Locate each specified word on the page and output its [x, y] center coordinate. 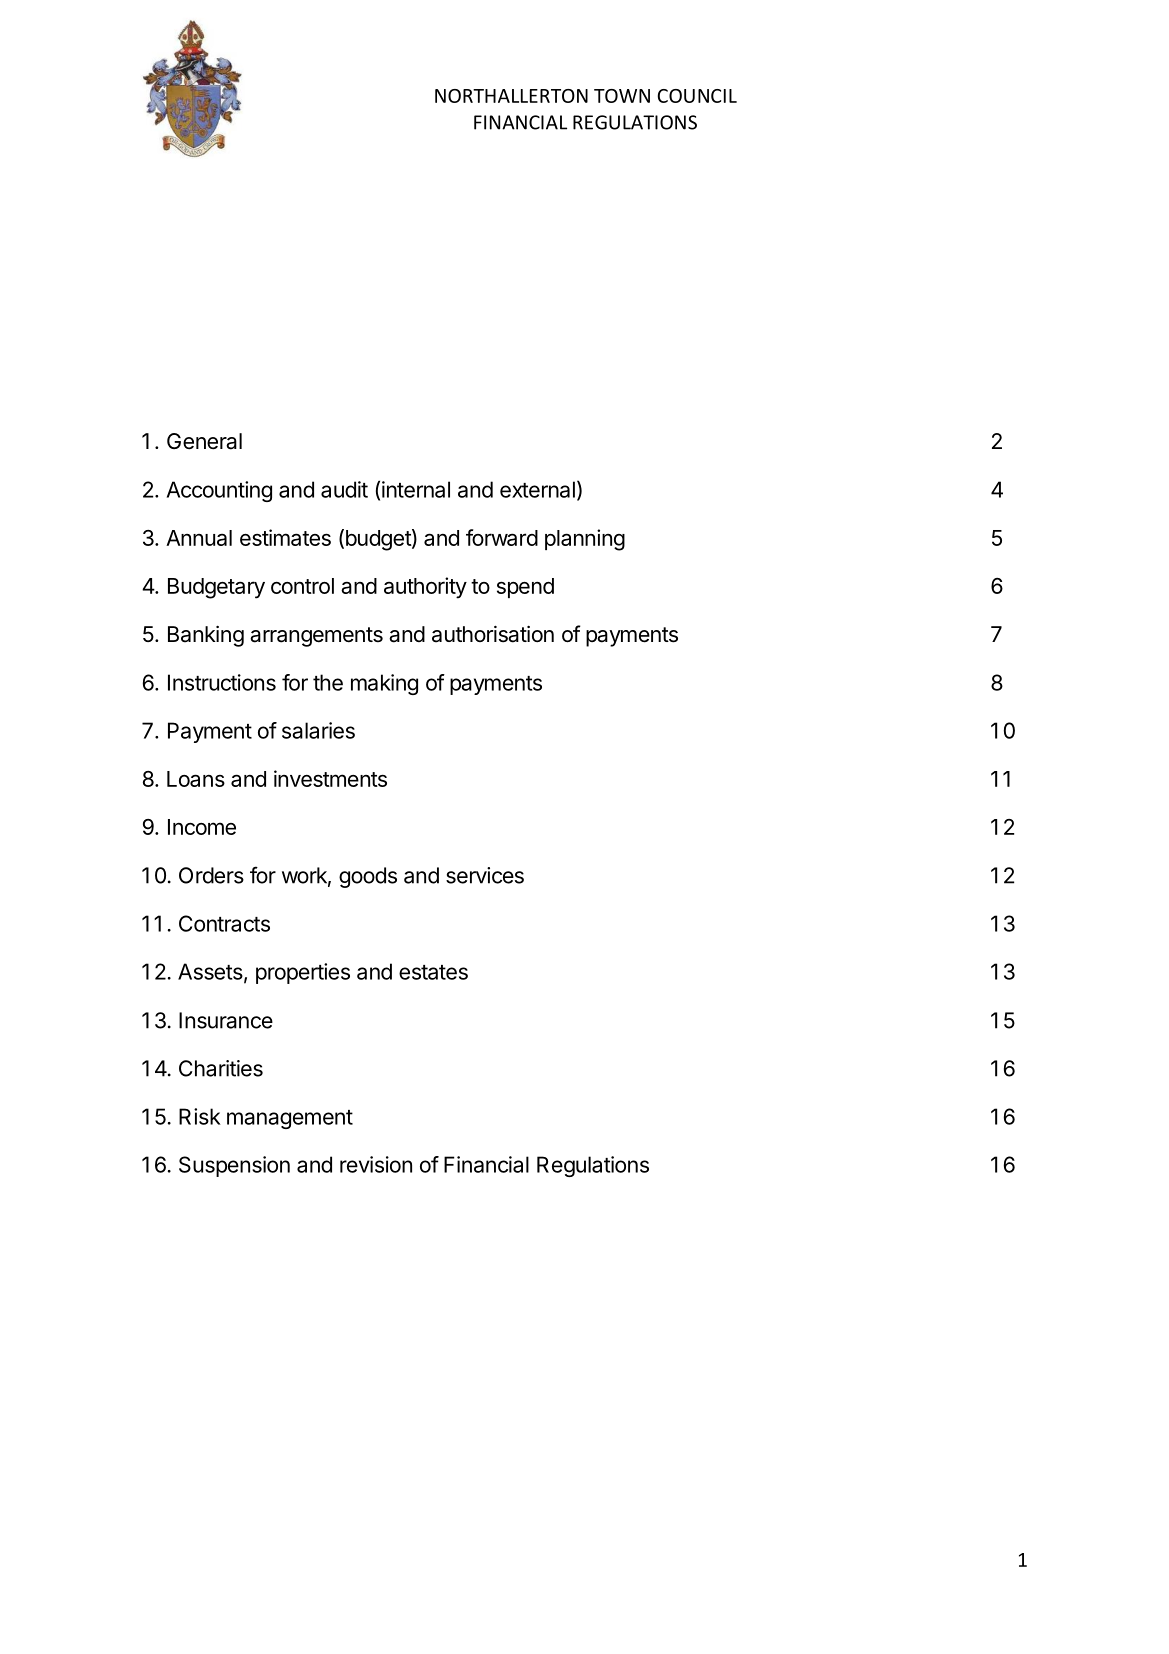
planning [585, 540]
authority [425, 588]
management [290, 1119]
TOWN [622, 96]
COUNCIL [697, 96]
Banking [206, 636]
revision [376, 1164]
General [204, 441]
